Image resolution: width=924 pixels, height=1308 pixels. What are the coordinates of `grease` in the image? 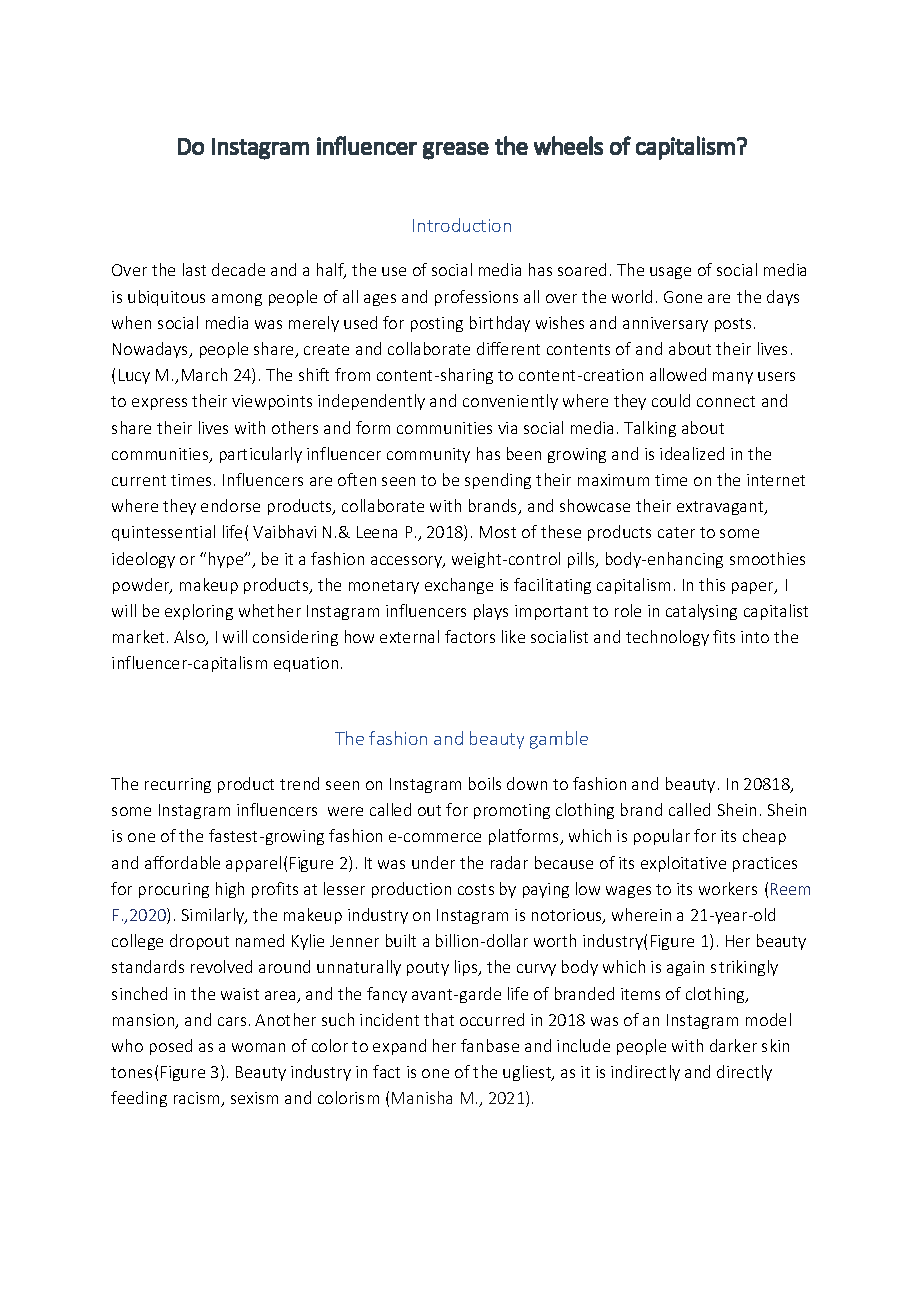 It's located at (456, 151).
